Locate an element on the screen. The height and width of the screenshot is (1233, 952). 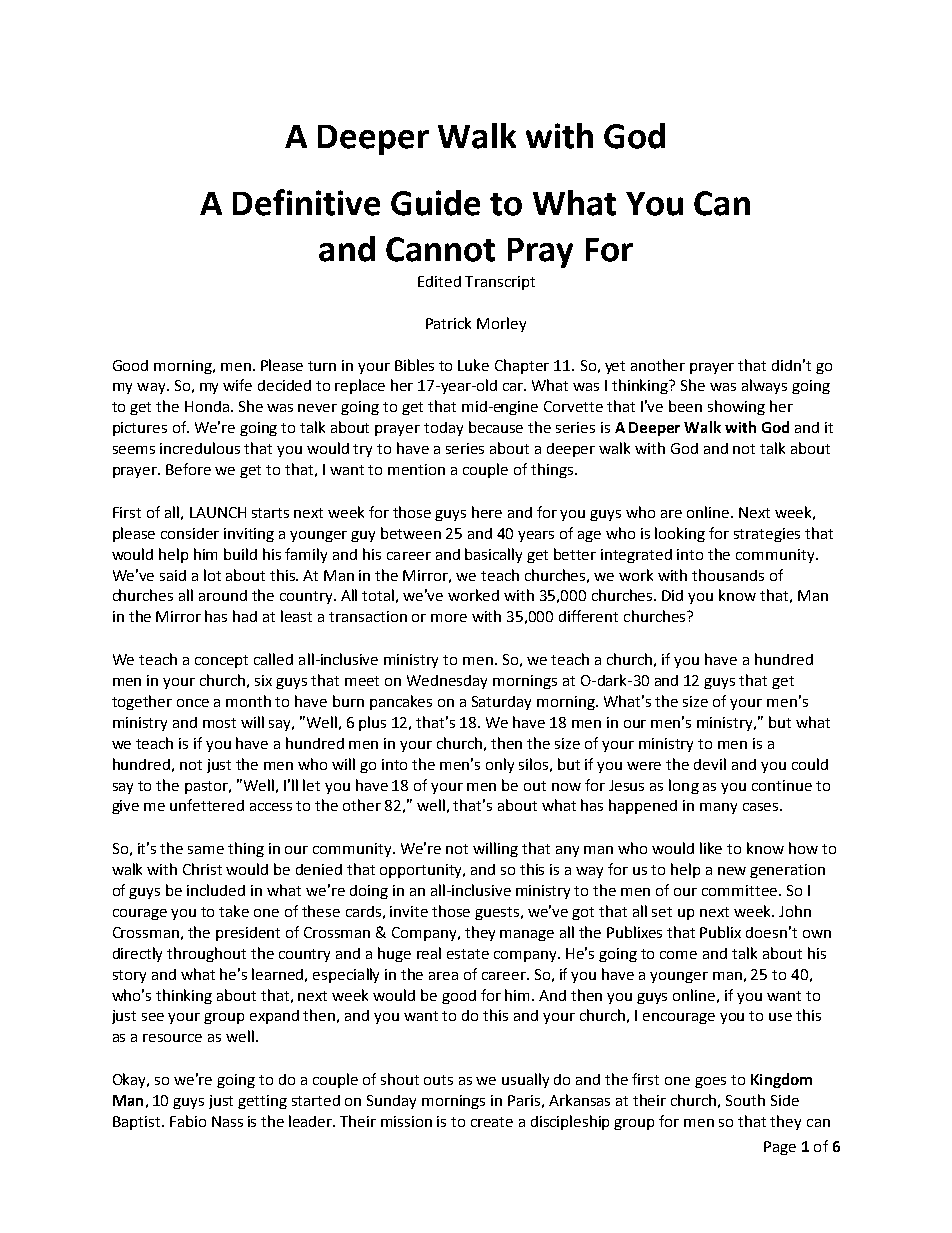
always is located at coordinates (764, 386).
